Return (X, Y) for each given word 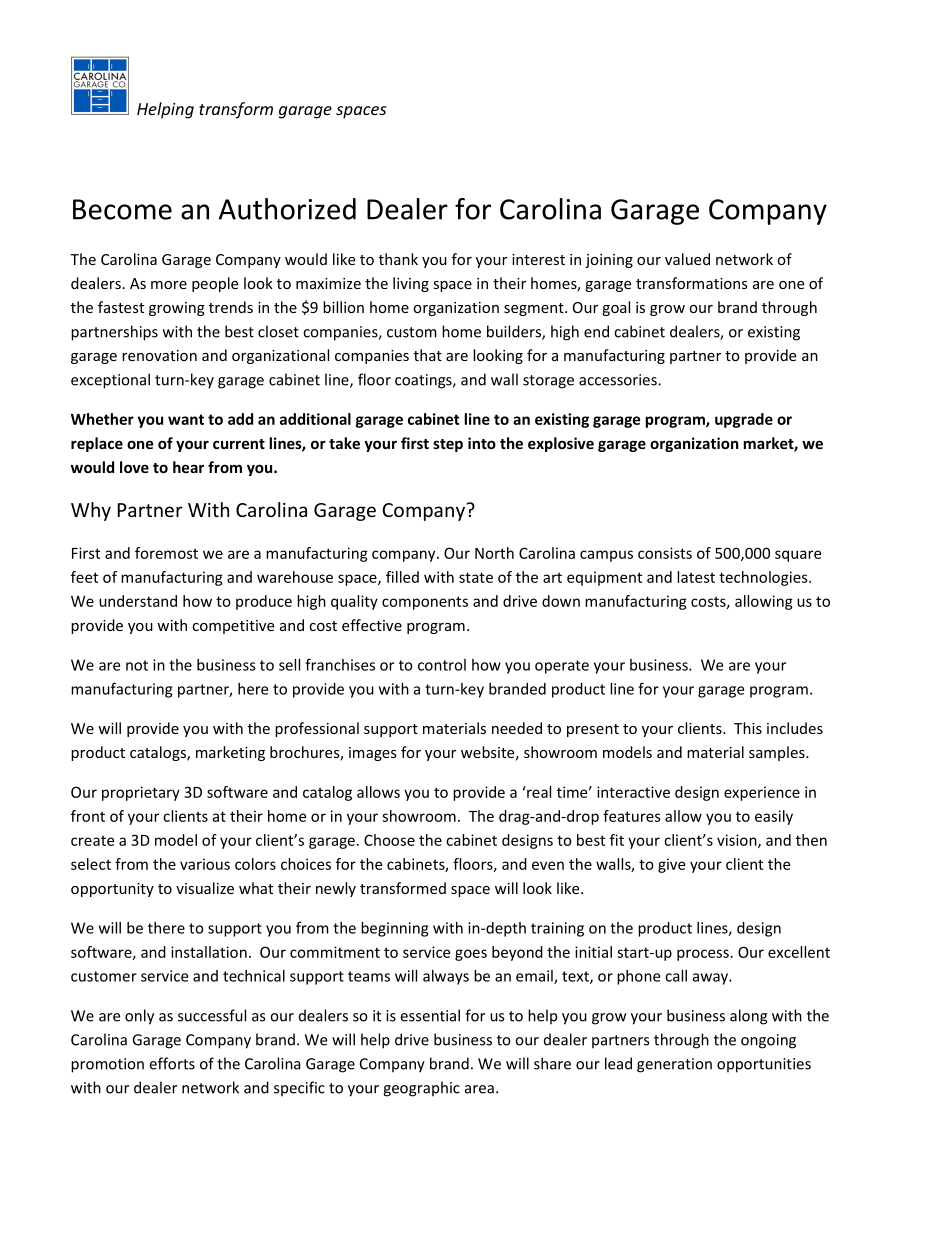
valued (687, 259)
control (442, 665)
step (448, 445)
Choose (389, 840)
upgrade (744, 420)
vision (738, 841)
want (186, 419)
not (137, 665)
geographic (421, 1089)
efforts (172, 1063)
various (205, 864)
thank (398, 259)
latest (696, 577)
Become (122, 209)
